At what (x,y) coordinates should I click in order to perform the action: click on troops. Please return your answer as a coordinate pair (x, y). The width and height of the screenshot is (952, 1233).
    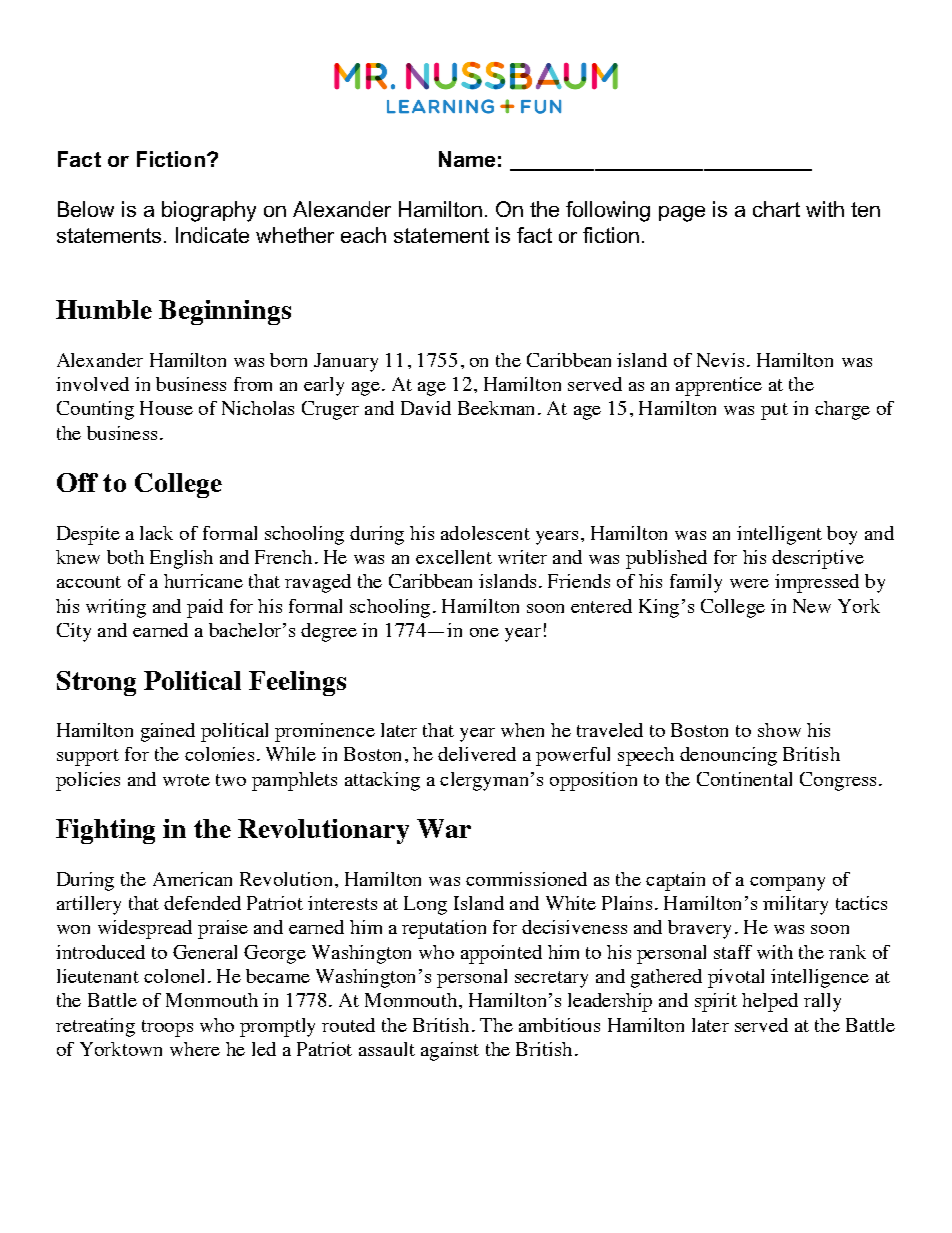
    Looking at the image, I should click on (167, 1028).
